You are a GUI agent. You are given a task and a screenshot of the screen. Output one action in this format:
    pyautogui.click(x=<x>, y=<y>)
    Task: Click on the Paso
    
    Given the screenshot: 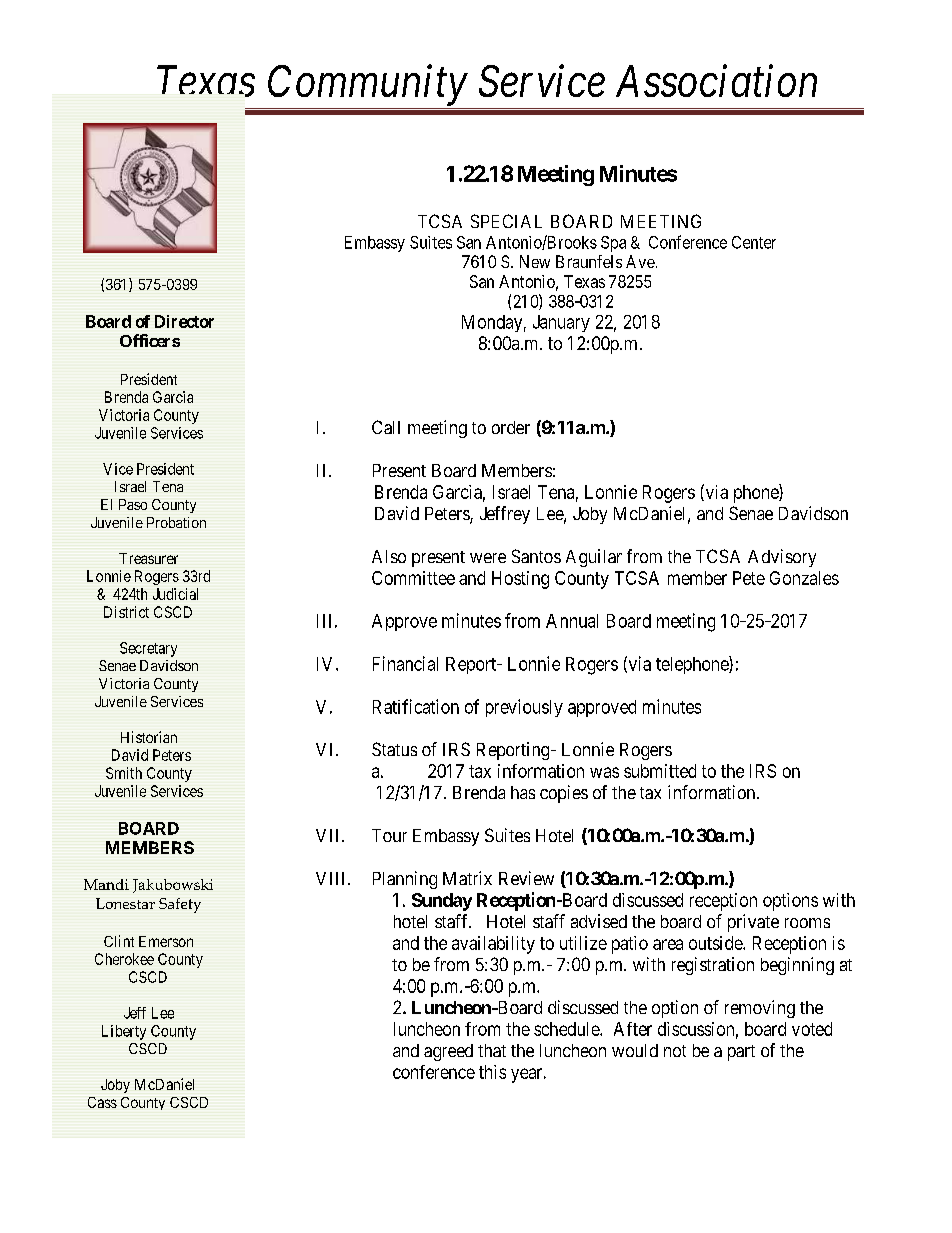 What is the action you would take?
    pyautogui.click(x=133, y=504)
